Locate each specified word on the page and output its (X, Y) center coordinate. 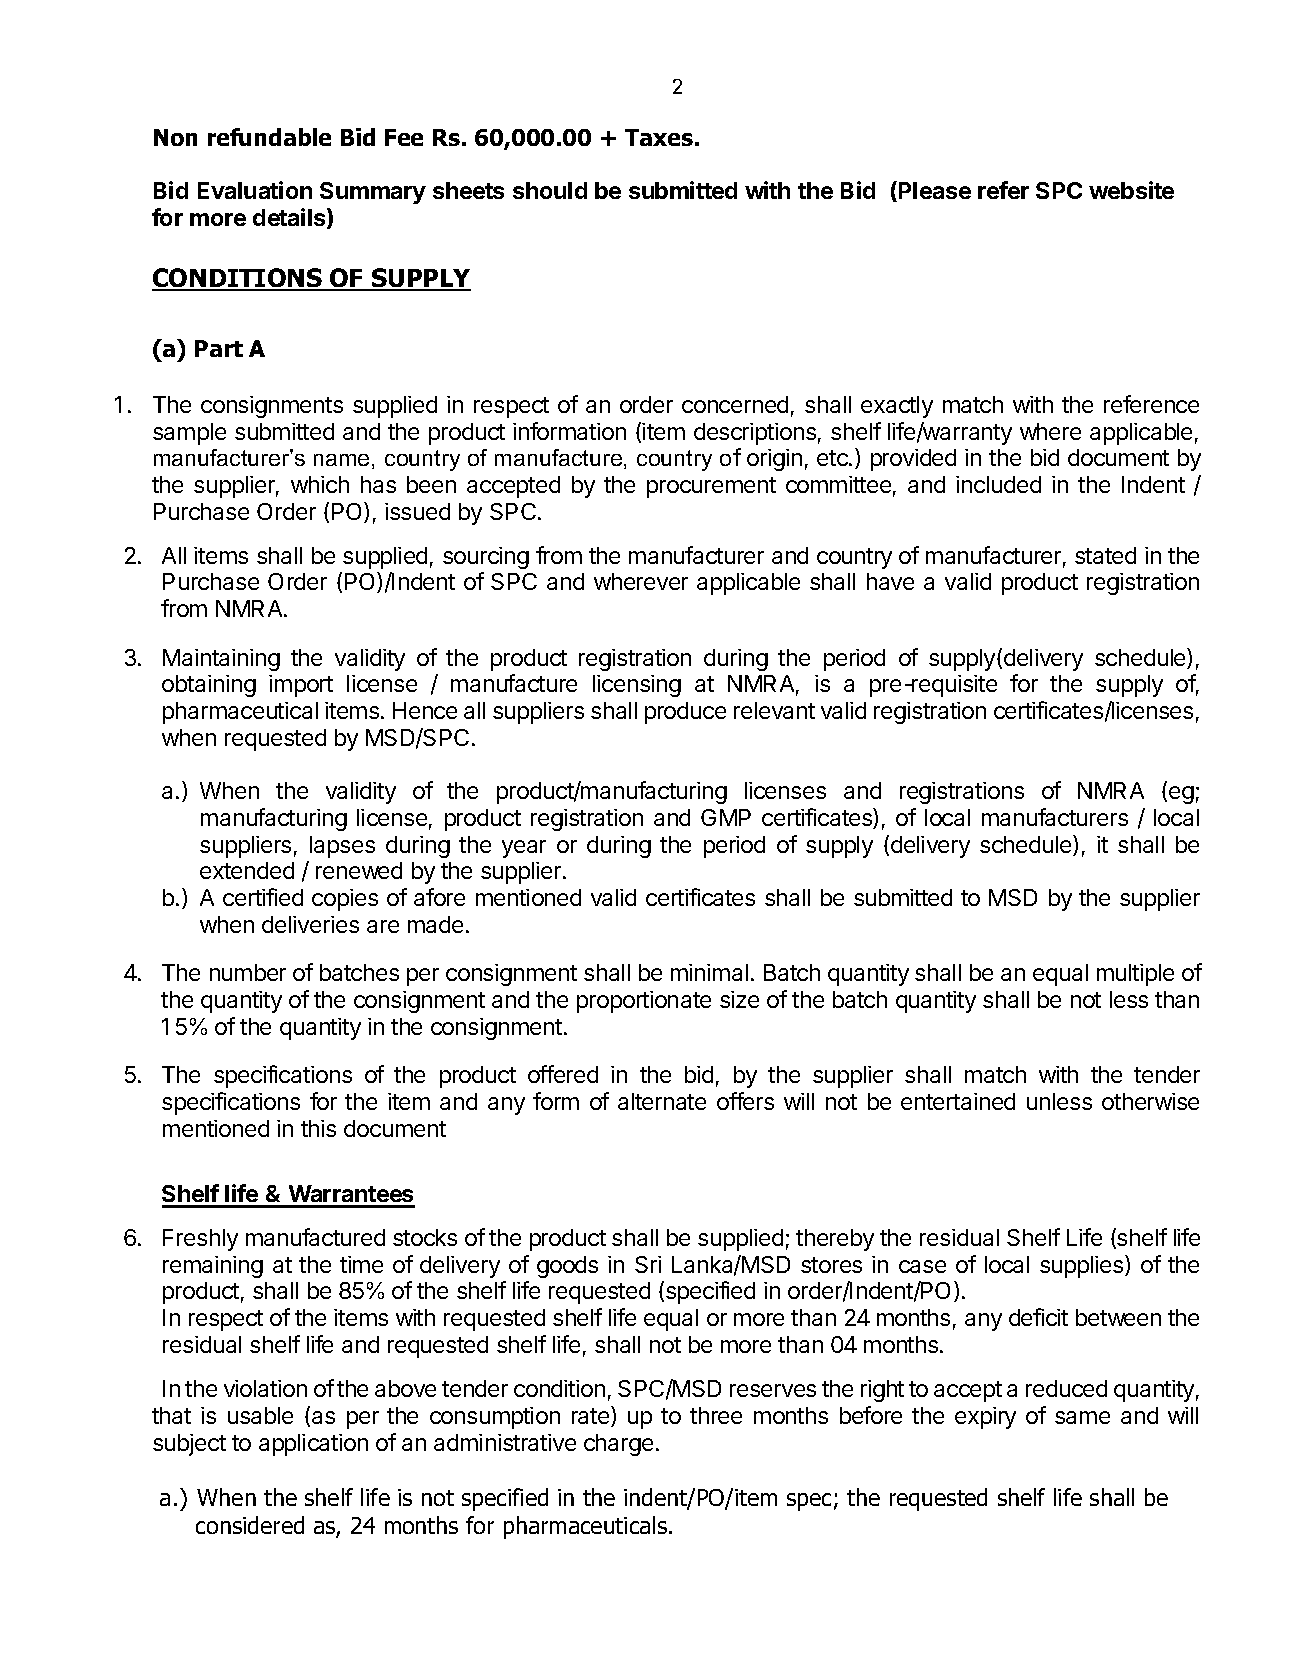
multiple (1135, 975)
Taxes (659, 137)
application (313, 1445)
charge (618, 1445)
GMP (726, 817)
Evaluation (255, 190)
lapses (342, 847)
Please (935, 190)
